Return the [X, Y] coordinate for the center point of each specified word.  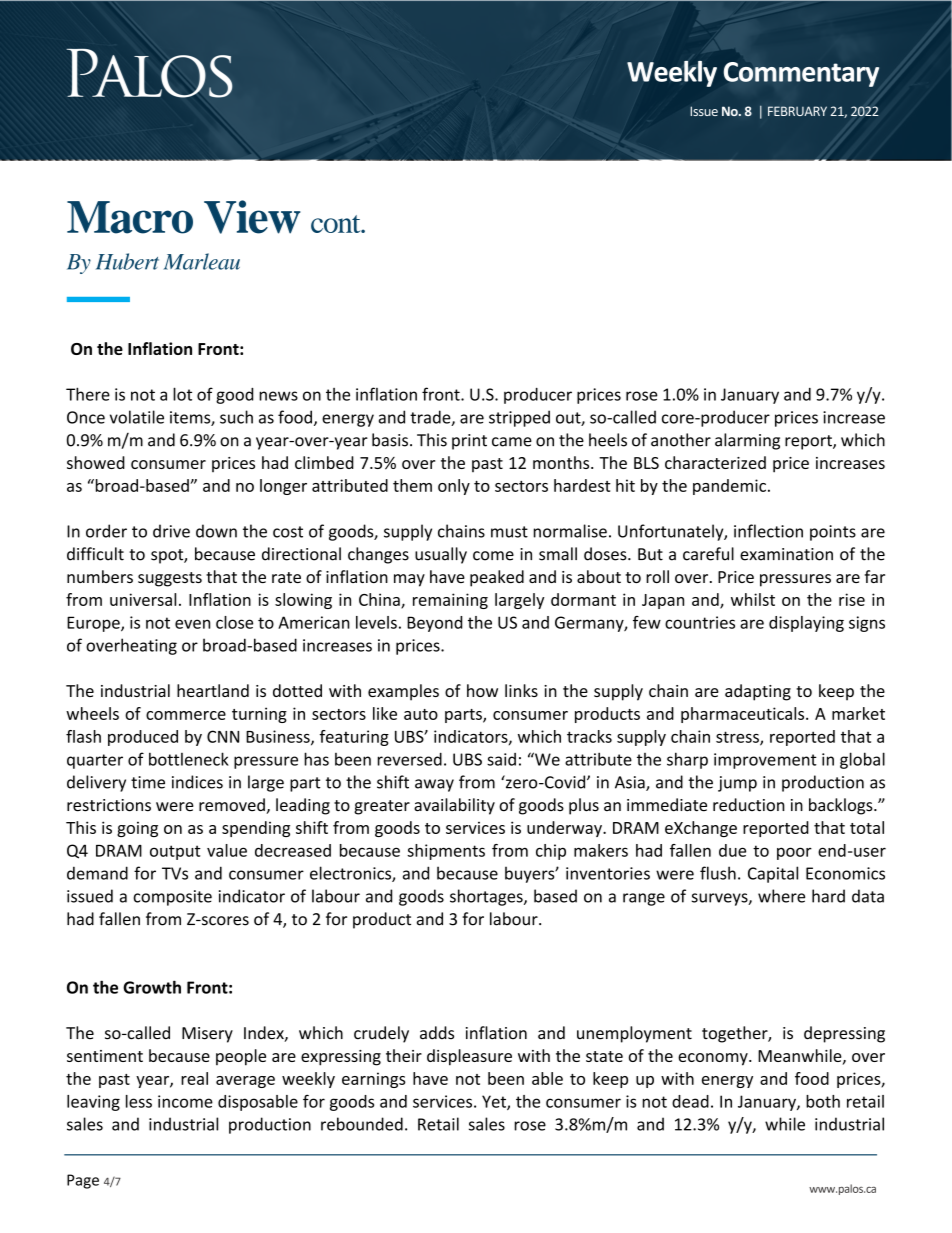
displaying [806, 624]
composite [172, 898]
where [781, 896]
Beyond [434, 624]
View [252, 217]
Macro [130, 217]
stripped [519, 418]
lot [182, 394]
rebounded [362, 1124]
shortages [487, 897]
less [139, 1101]
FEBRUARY [797, 111]
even [192, 624]
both [823, 1101]
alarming [747, 441]
